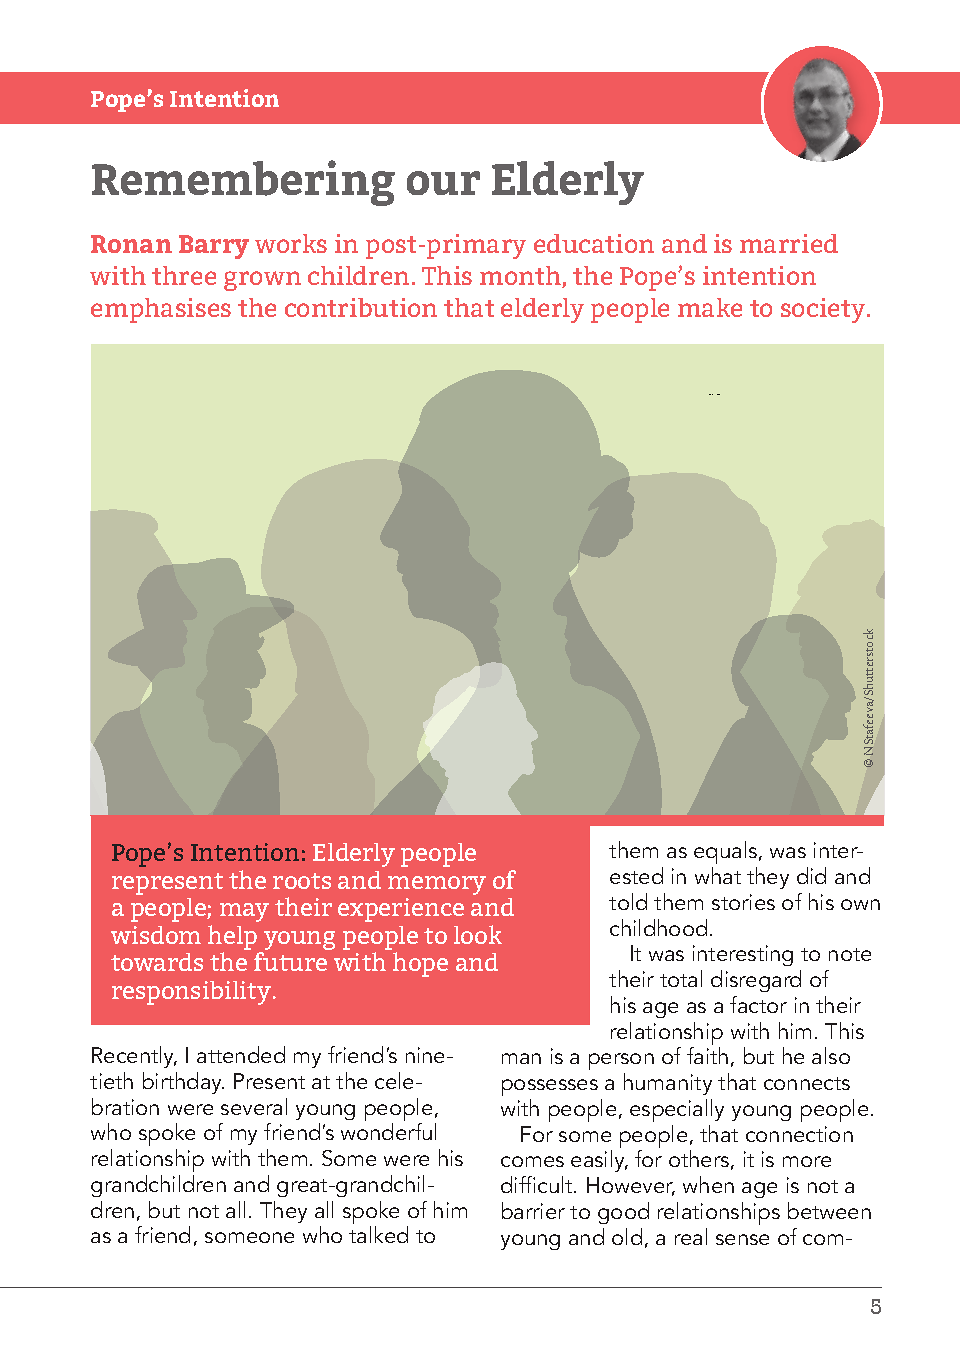 The height and width of the screenshot is (1362, 960). What do you see at coordinates (302, 881) in the screenshot?
I see `roots` at bounding box center [302, 881].
